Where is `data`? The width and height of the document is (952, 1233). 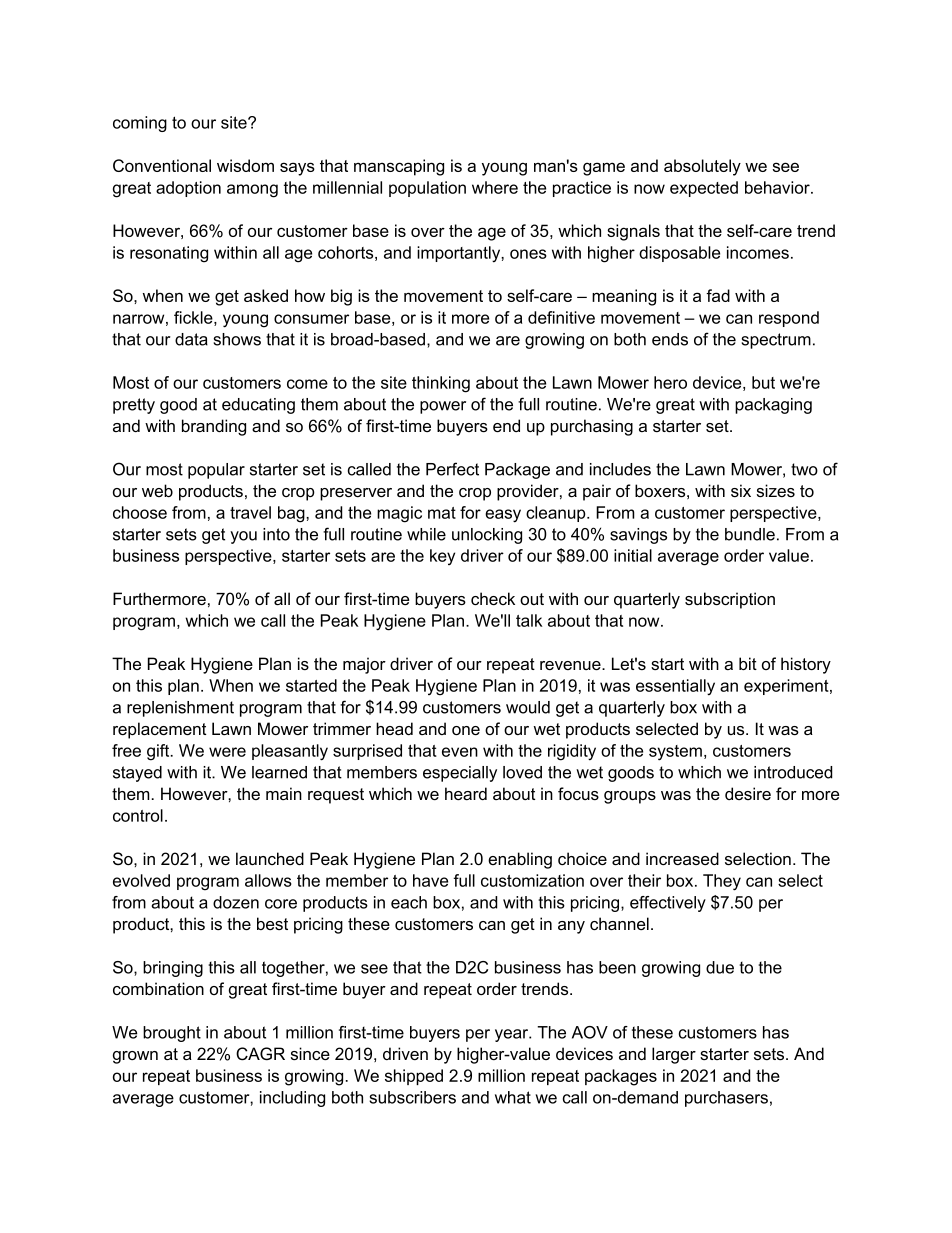 data is located at coordinates (191, 339).
